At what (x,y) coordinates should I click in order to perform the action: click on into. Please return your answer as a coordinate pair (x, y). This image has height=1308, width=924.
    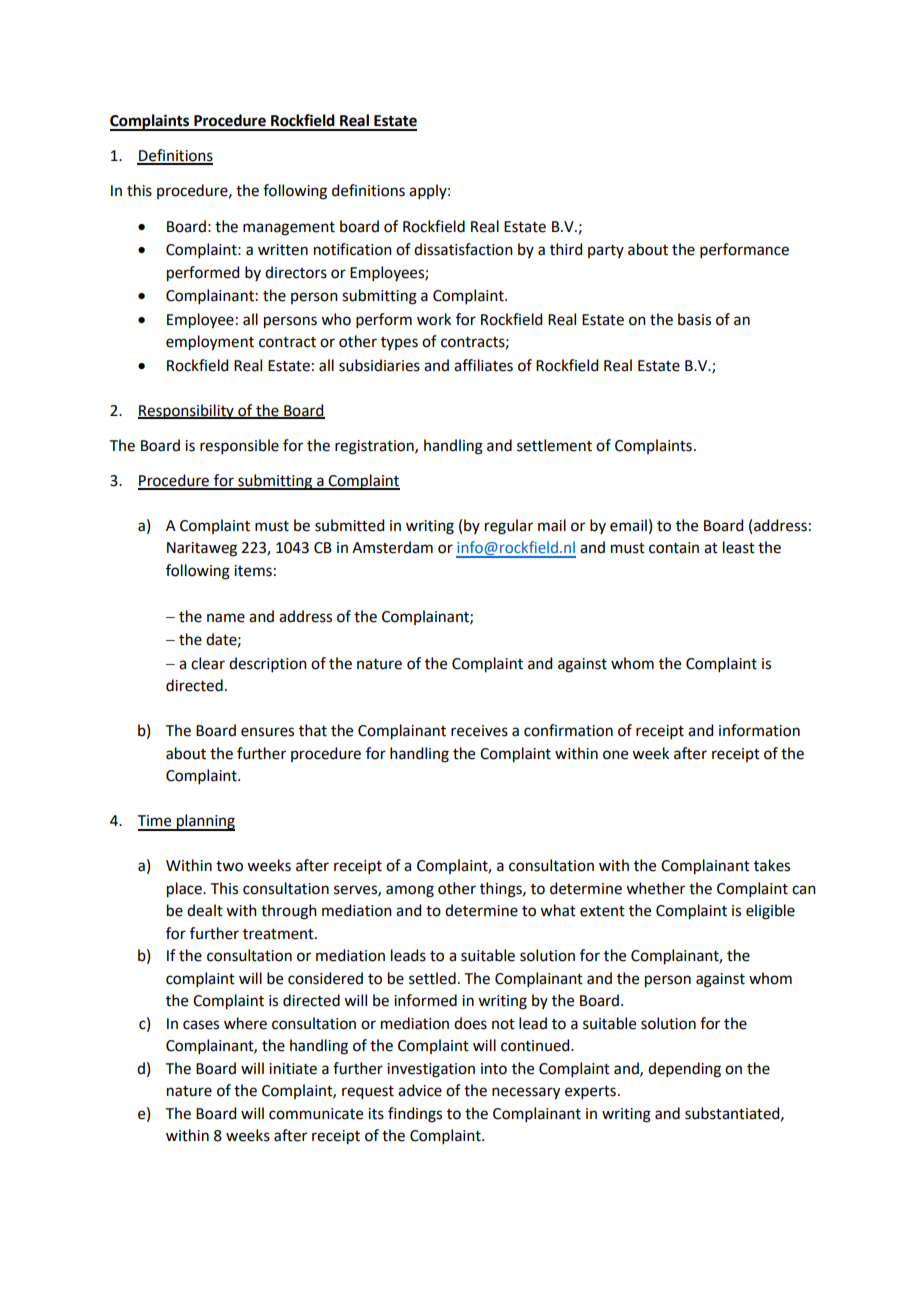
    Looking at the image, I should click on (494, 1069).
